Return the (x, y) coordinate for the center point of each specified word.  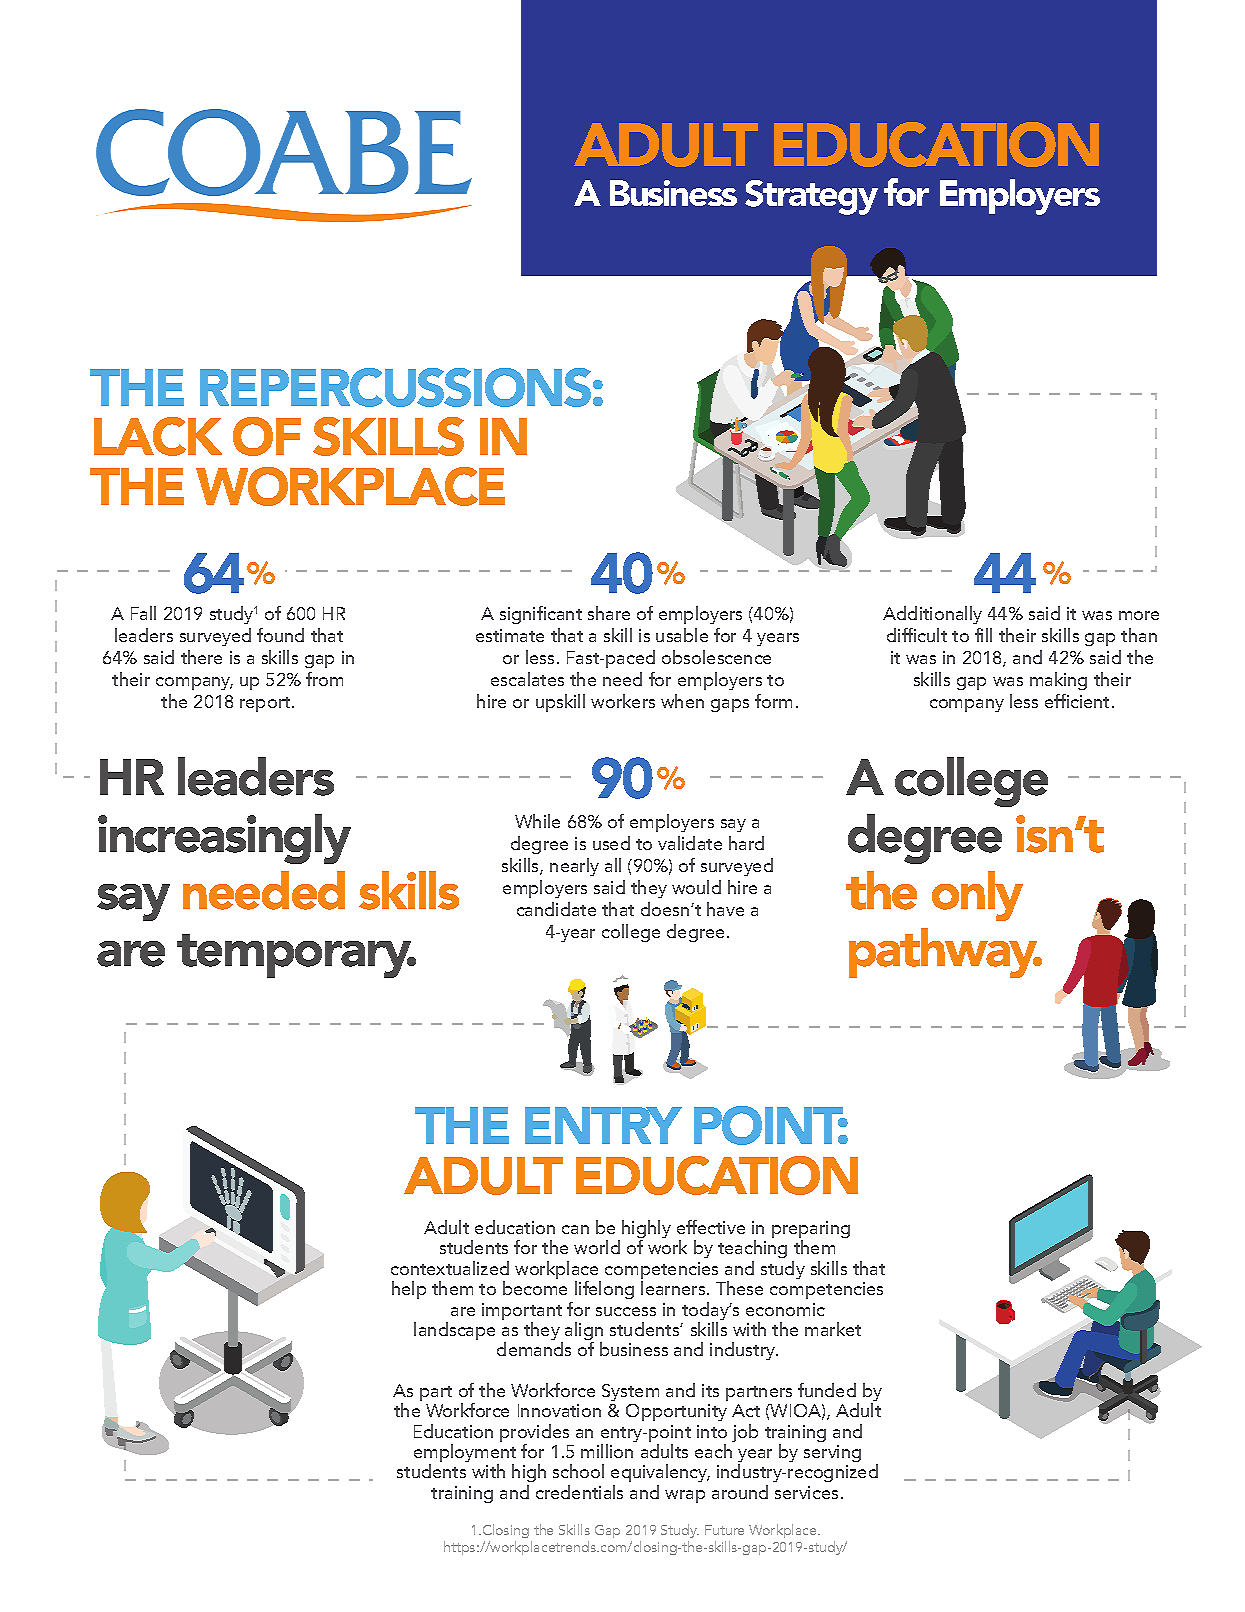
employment (465, 1454)
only (977, 896)
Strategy (811, 197)
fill (983, 635)
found (280, 635)
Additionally (932, 615)
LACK (158, 436)
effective (711, 1227)
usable (682, 635)
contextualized (450, 1268)
